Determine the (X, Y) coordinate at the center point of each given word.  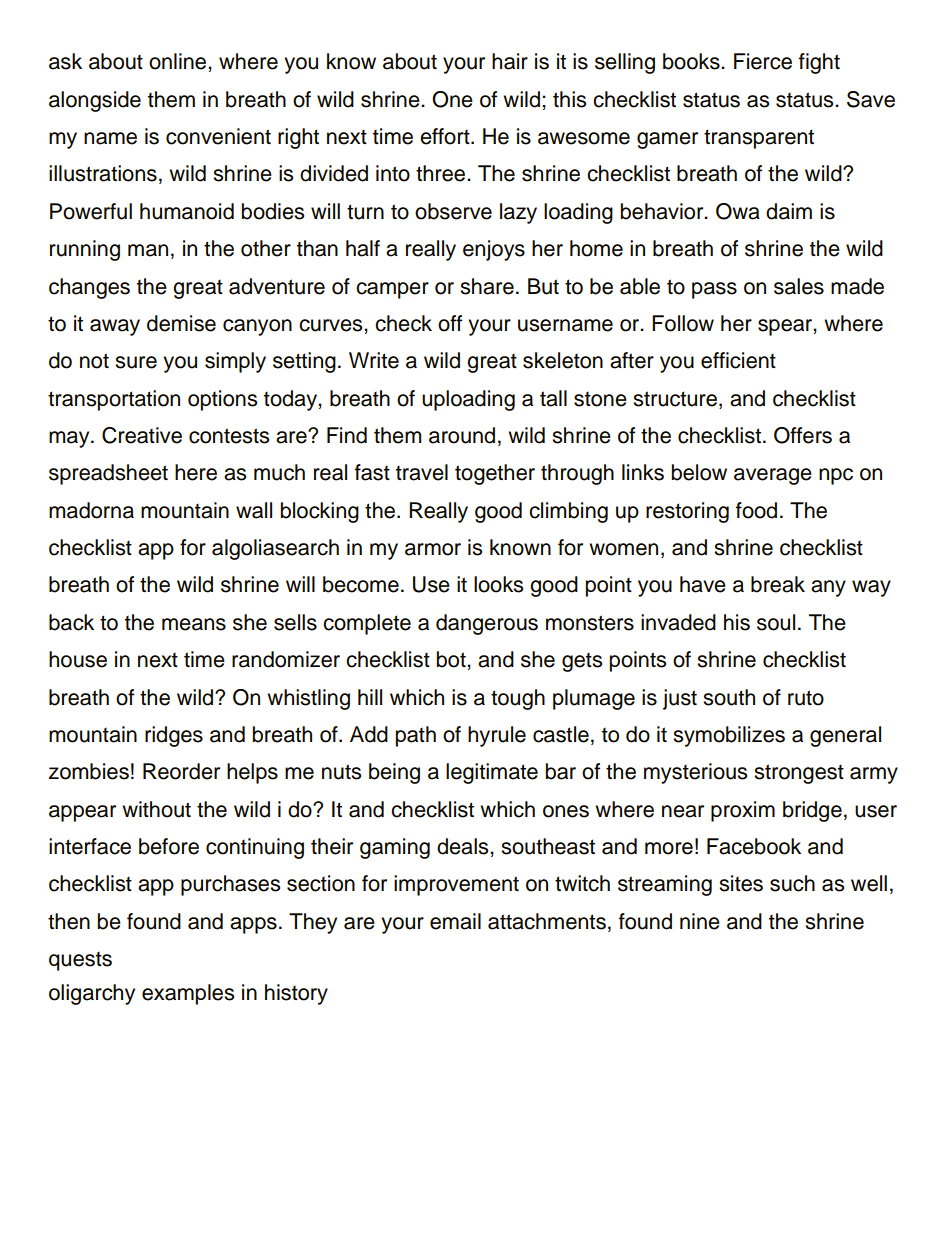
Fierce (763, 61)
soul (776, 622)
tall (553, 398)
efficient (738, 360)
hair (510, 61)
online (179, 61)
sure (136, 362)
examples (188, 994)
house (78, 659)
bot (452, 659)
